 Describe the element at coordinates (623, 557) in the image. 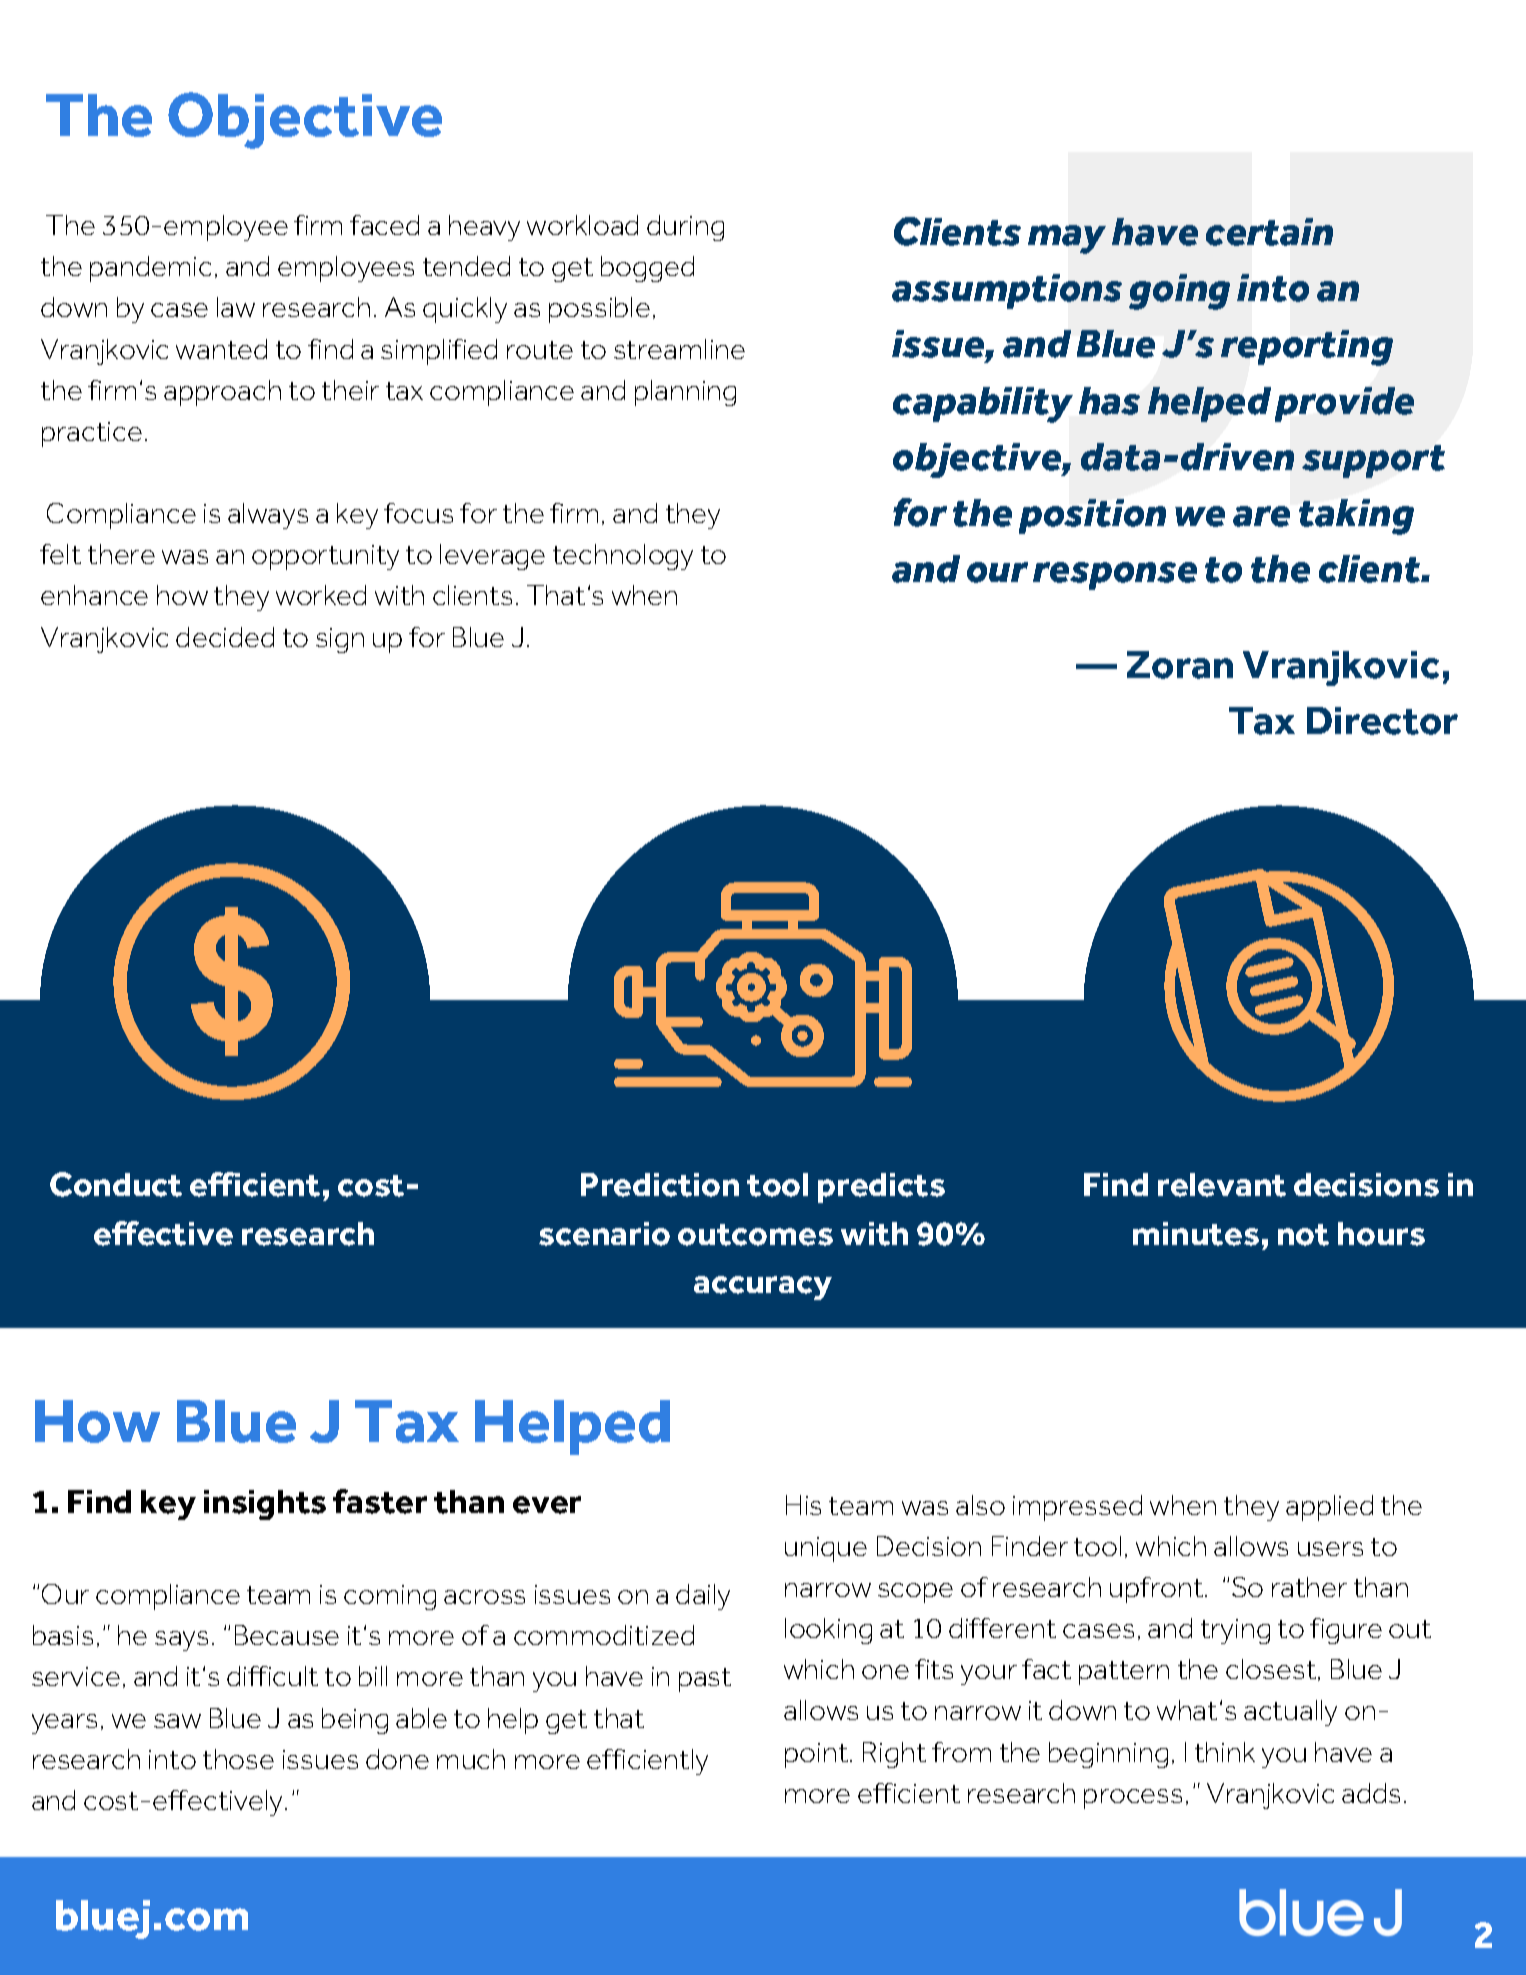

I see `technology` at that location.
